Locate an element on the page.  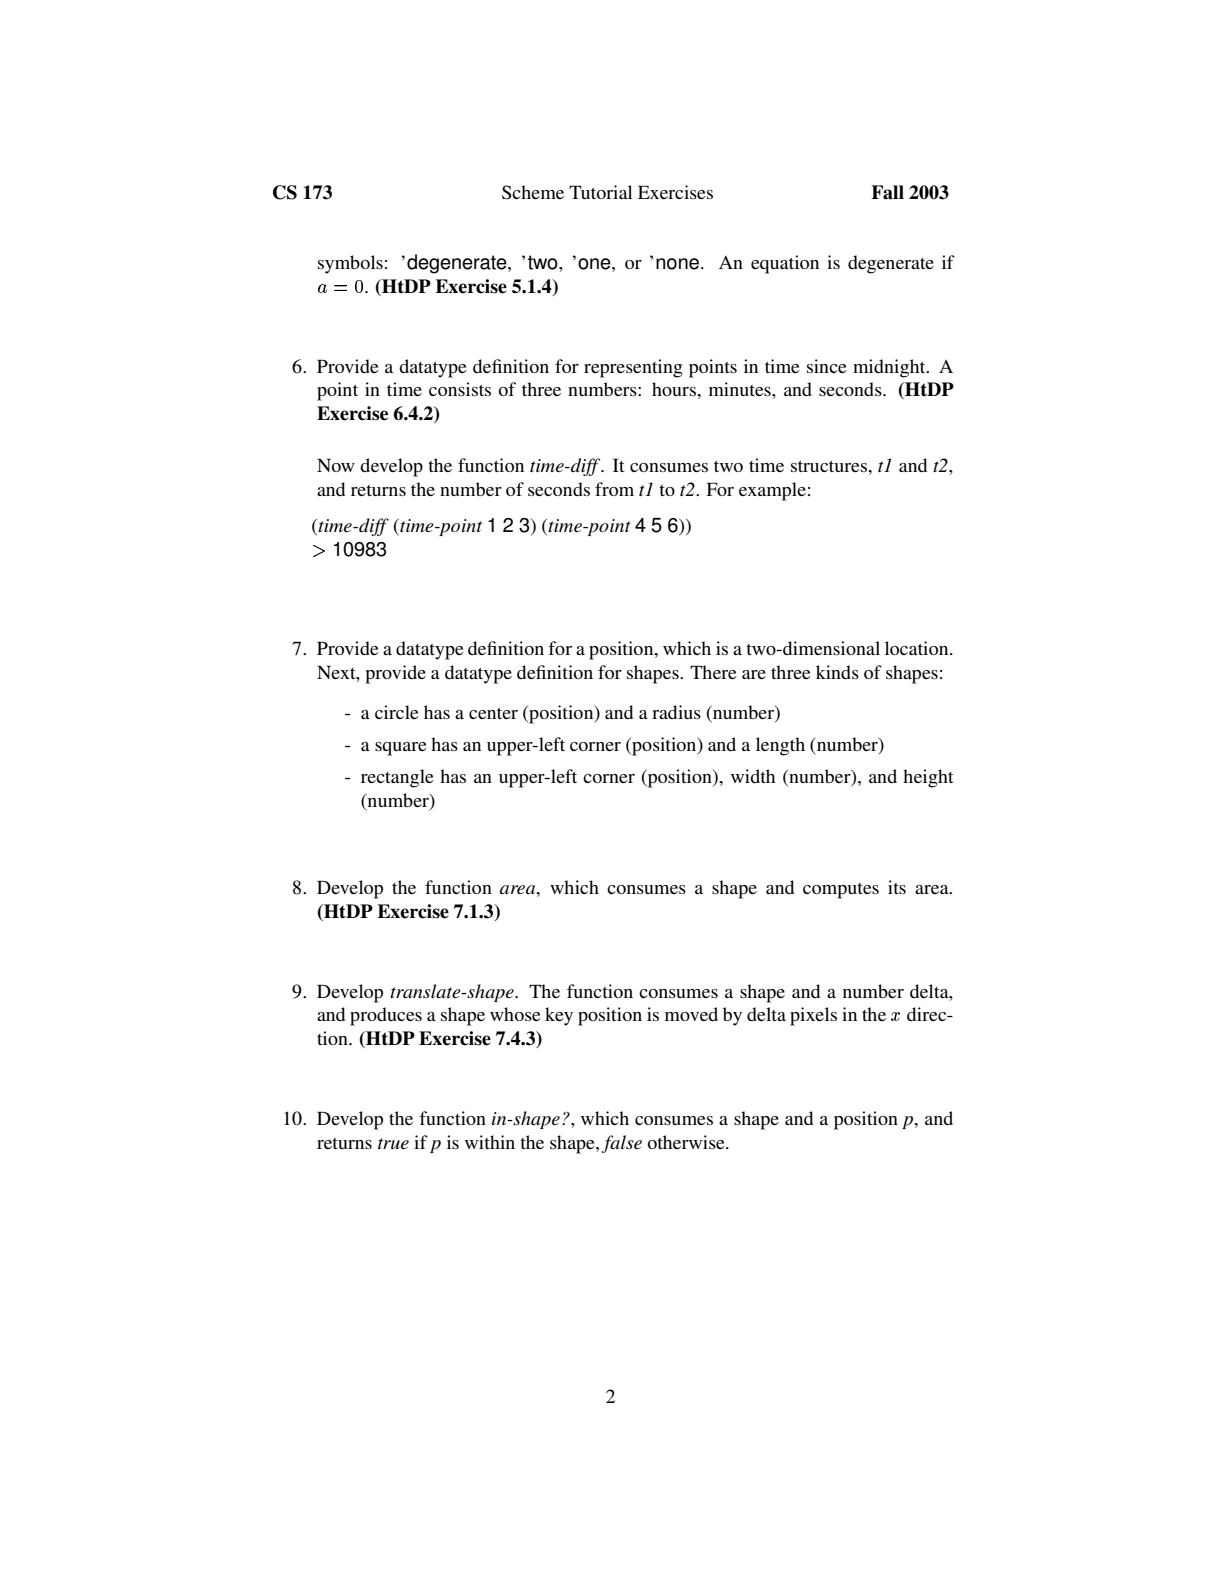
pixels is located at coordinates (813, 1016).
